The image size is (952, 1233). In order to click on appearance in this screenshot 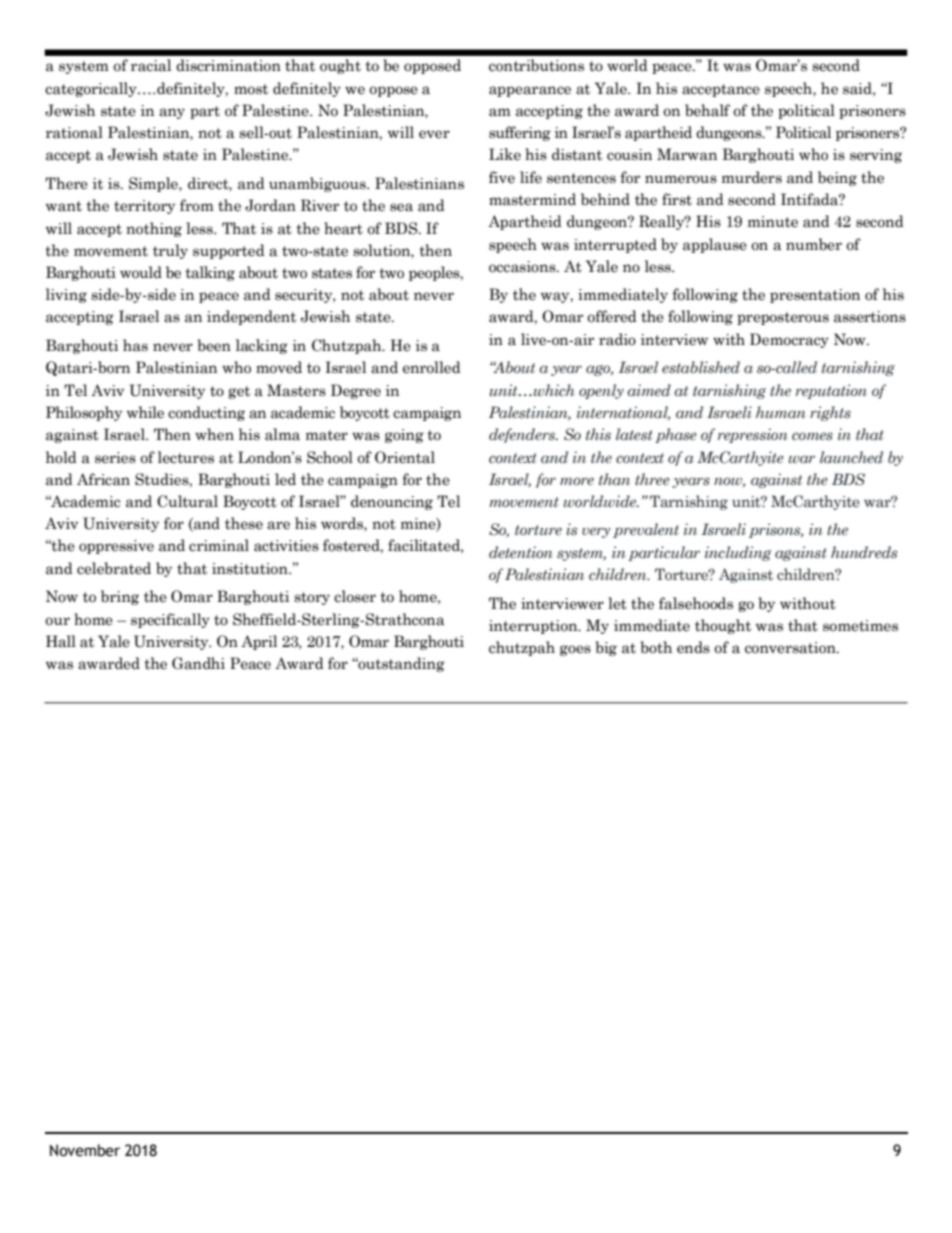, I will do `click(530, 91)`.
